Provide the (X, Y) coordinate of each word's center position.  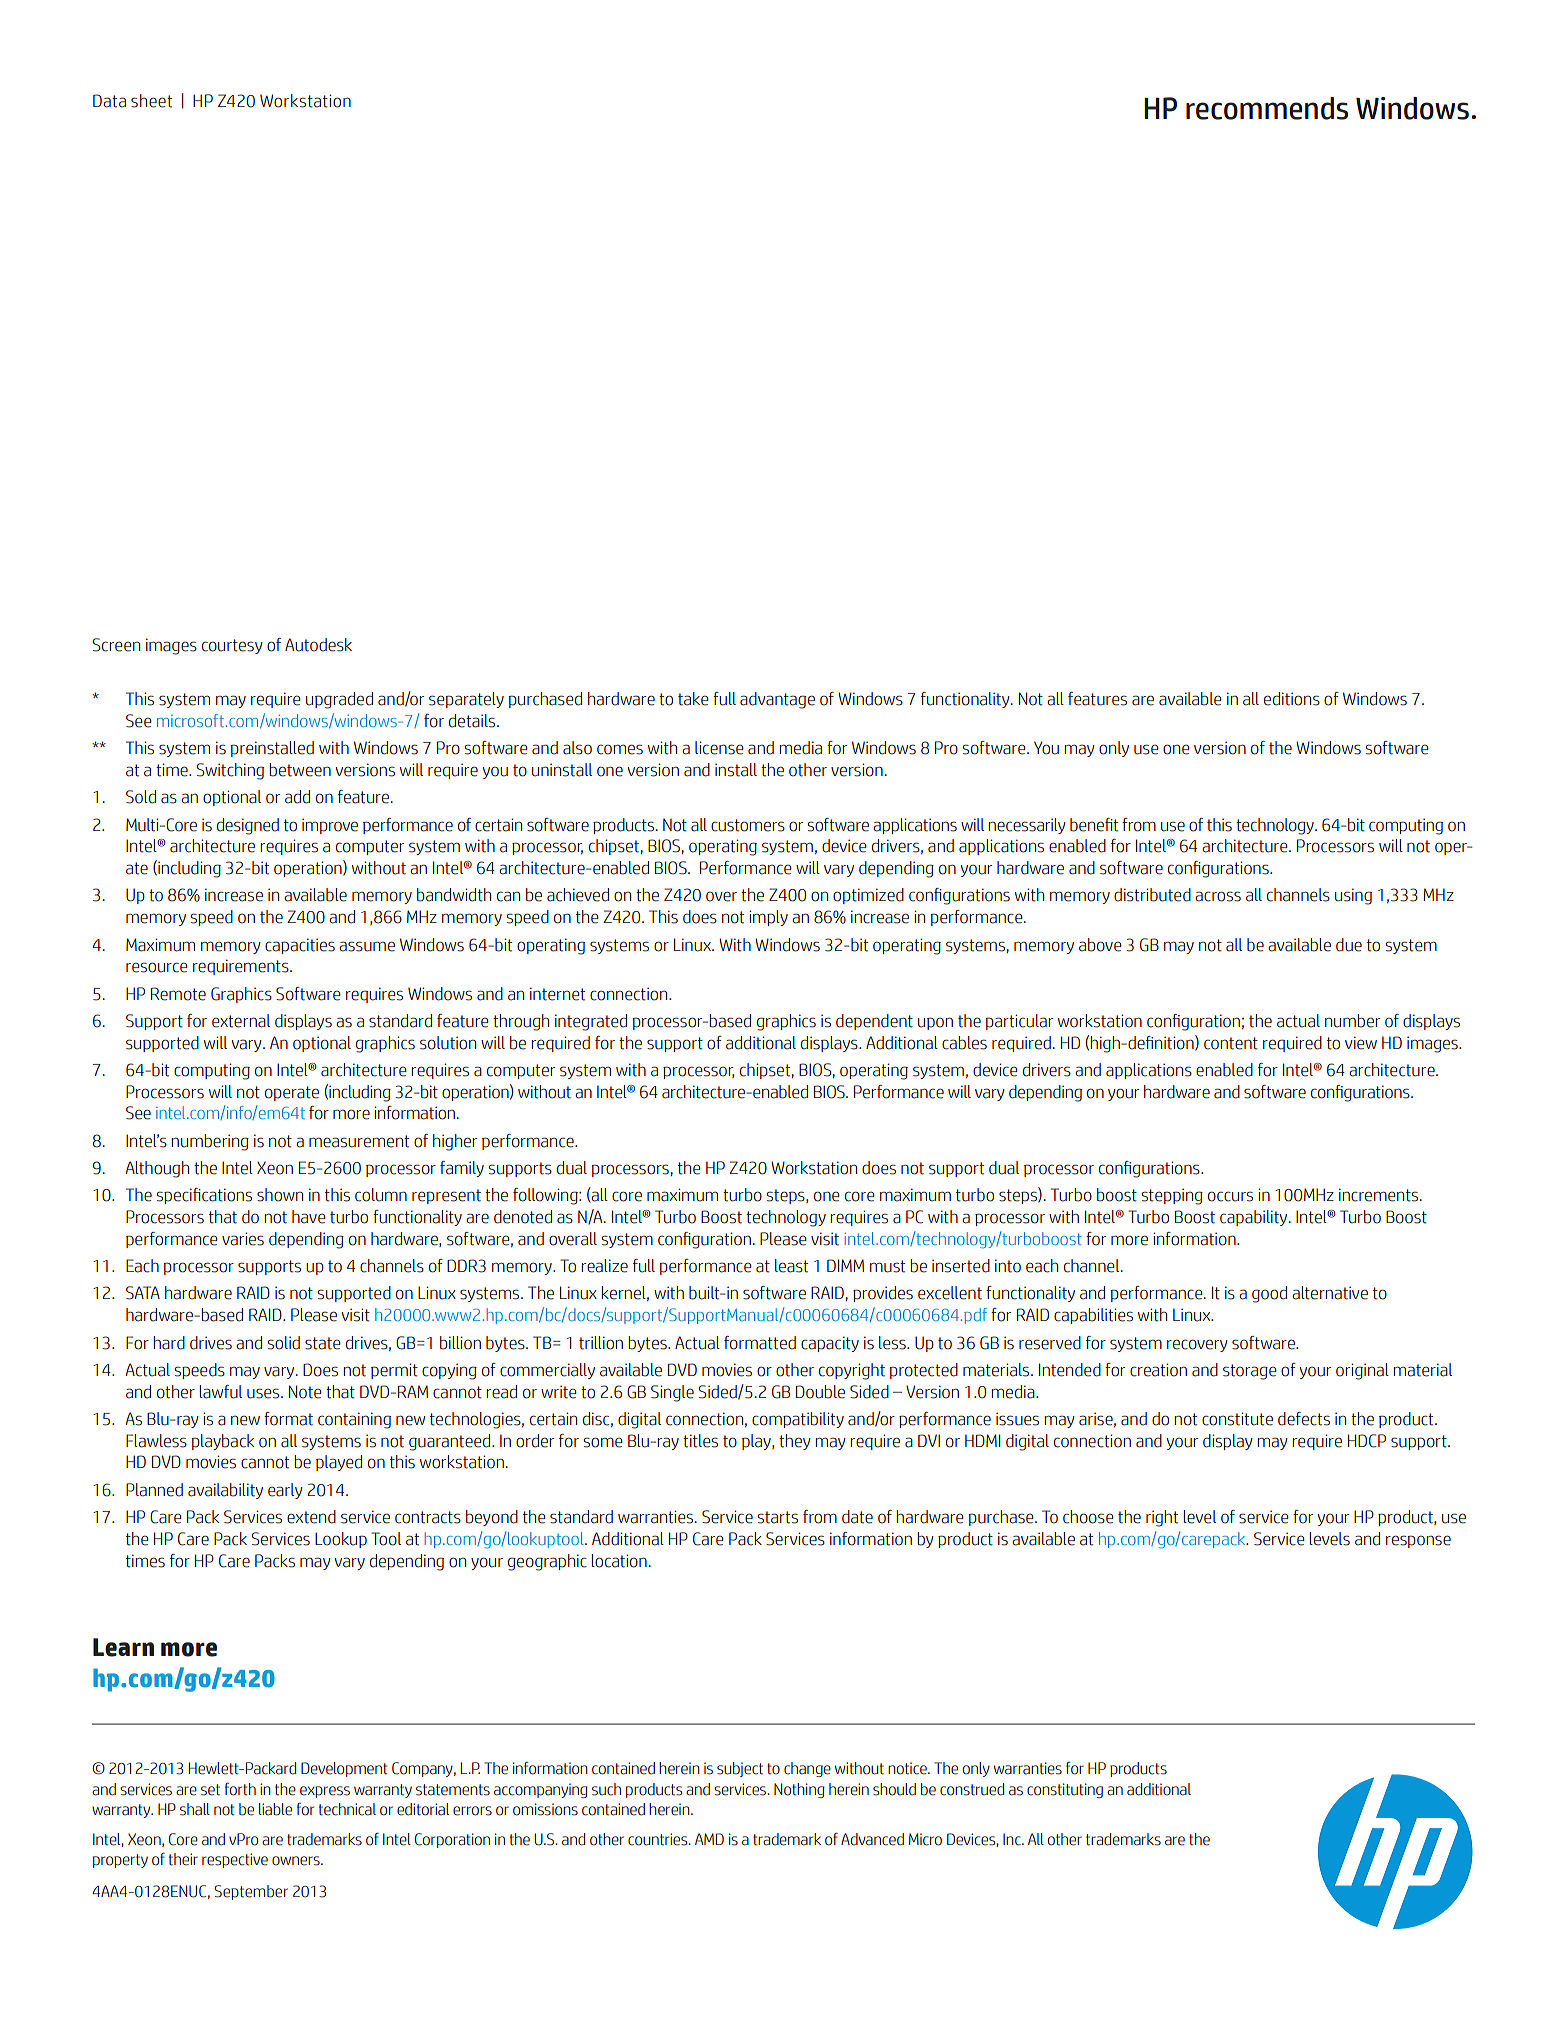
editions (1292, 699)
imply (768, 918)
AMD (709, 1839)
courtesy (232, 646)
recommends (1267, 108)
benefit (1094, 825)
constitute (1237, 1419)
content (1231, 1043)
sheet (151, 101)
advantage (777, 700)
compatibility (798, 1420)
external (241, 1021)
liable (275, 1809)
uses (264, 1393)
